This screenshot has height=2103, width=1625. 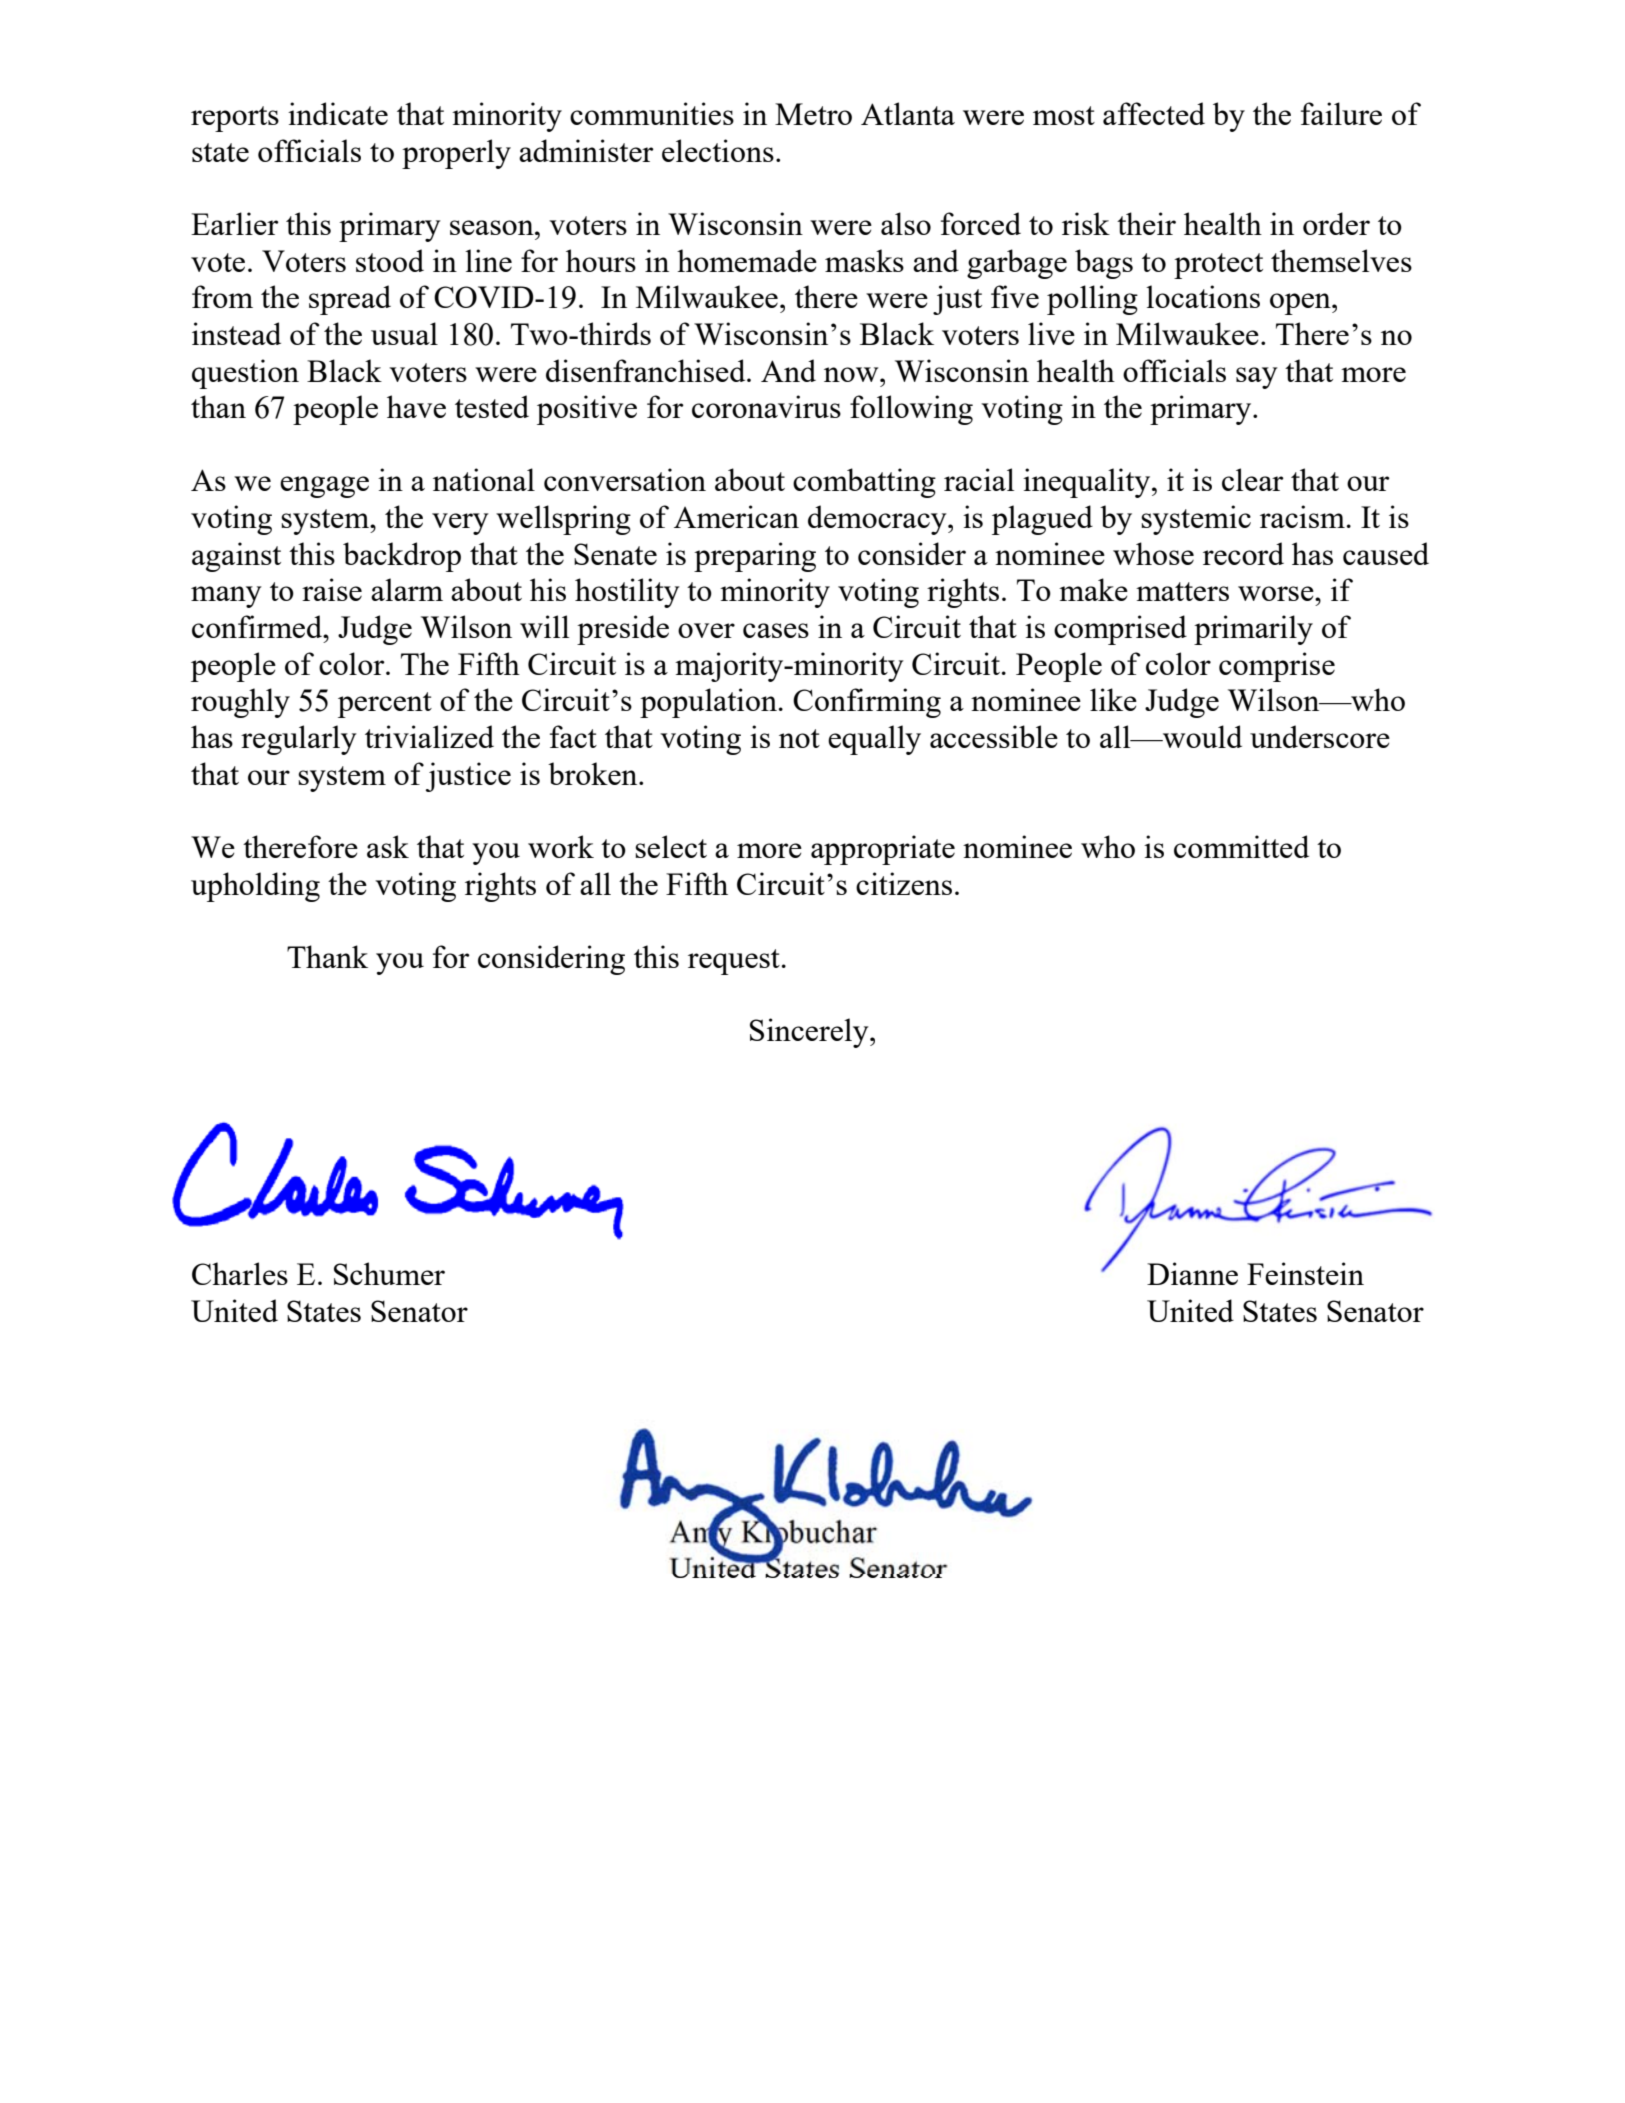 I want to click on Schumer, so click(x=389, y=1273).
